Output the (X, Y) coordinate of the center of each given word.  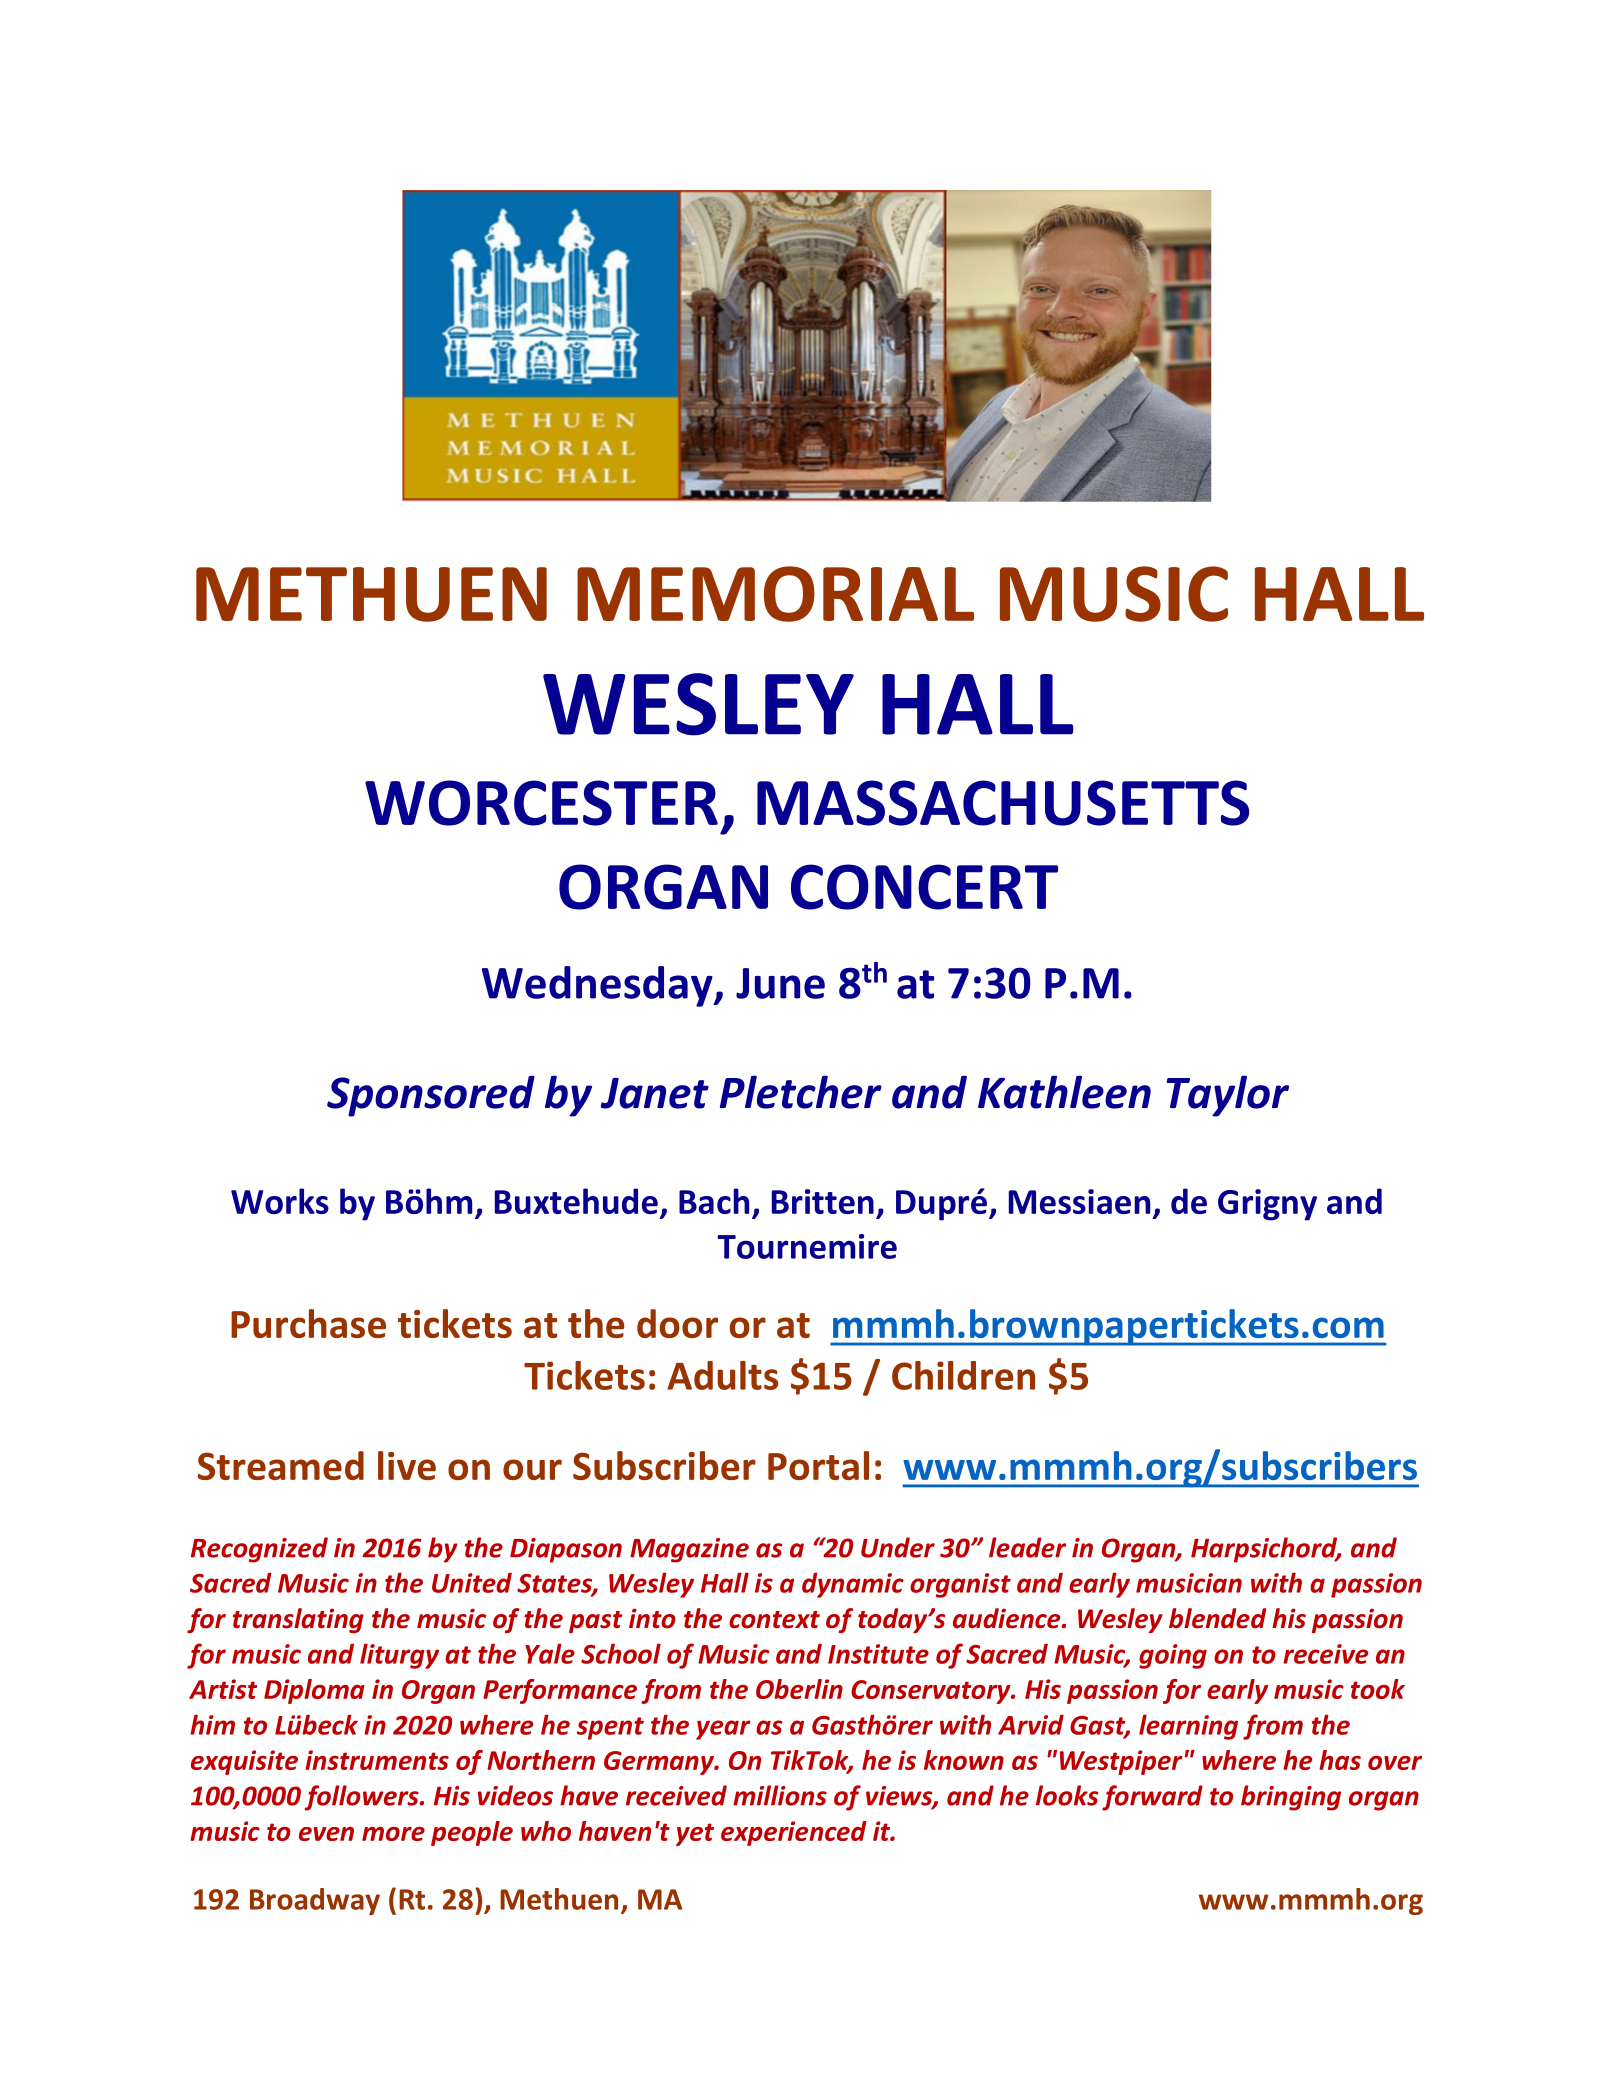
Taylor (1227, 1096)
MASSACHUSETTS (1003, 803)
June (780, 983)
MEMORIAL (775, 594)
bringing (1291, 1798)
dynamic (853, 1585)
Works (280, 1201)
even (326, 1834)
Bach (714, 1201)
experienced (793, 1833)
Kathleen (1064, 1092)
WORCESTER (541, 803)
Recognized (259, 1550)
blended (1217, 1618)
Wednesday (598, 986)
